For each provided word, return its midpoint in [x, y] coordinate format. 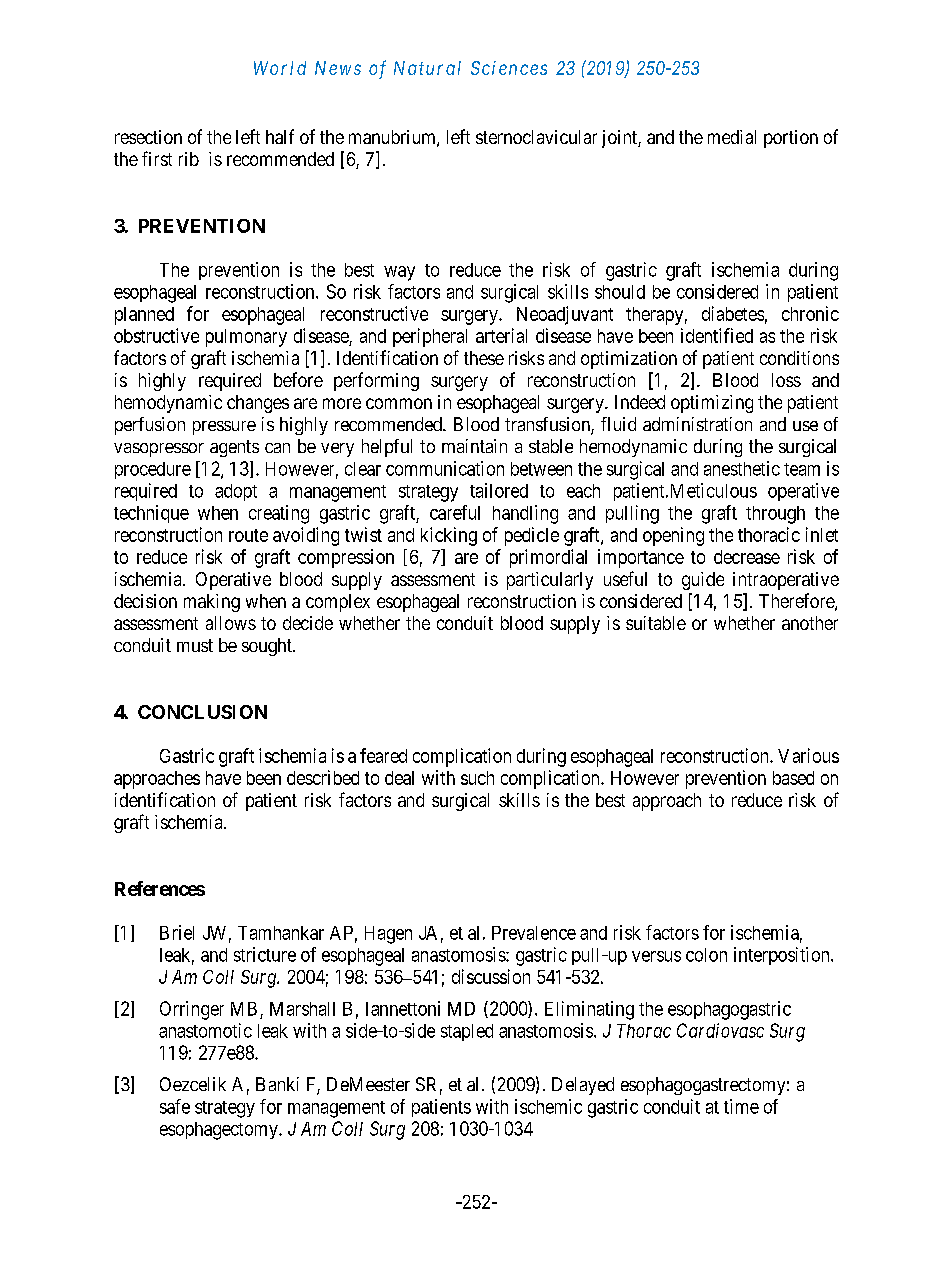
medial [732, 137]
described [323, 777]
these [484, 358]
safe [175, 1106]
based [793, 778]
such [477, 778]
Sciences [509, 68]
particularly [550, 581]
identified [717, 335]
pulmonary [246, 338]
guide [703, 581]
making [212, 603]
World [280, 68]
